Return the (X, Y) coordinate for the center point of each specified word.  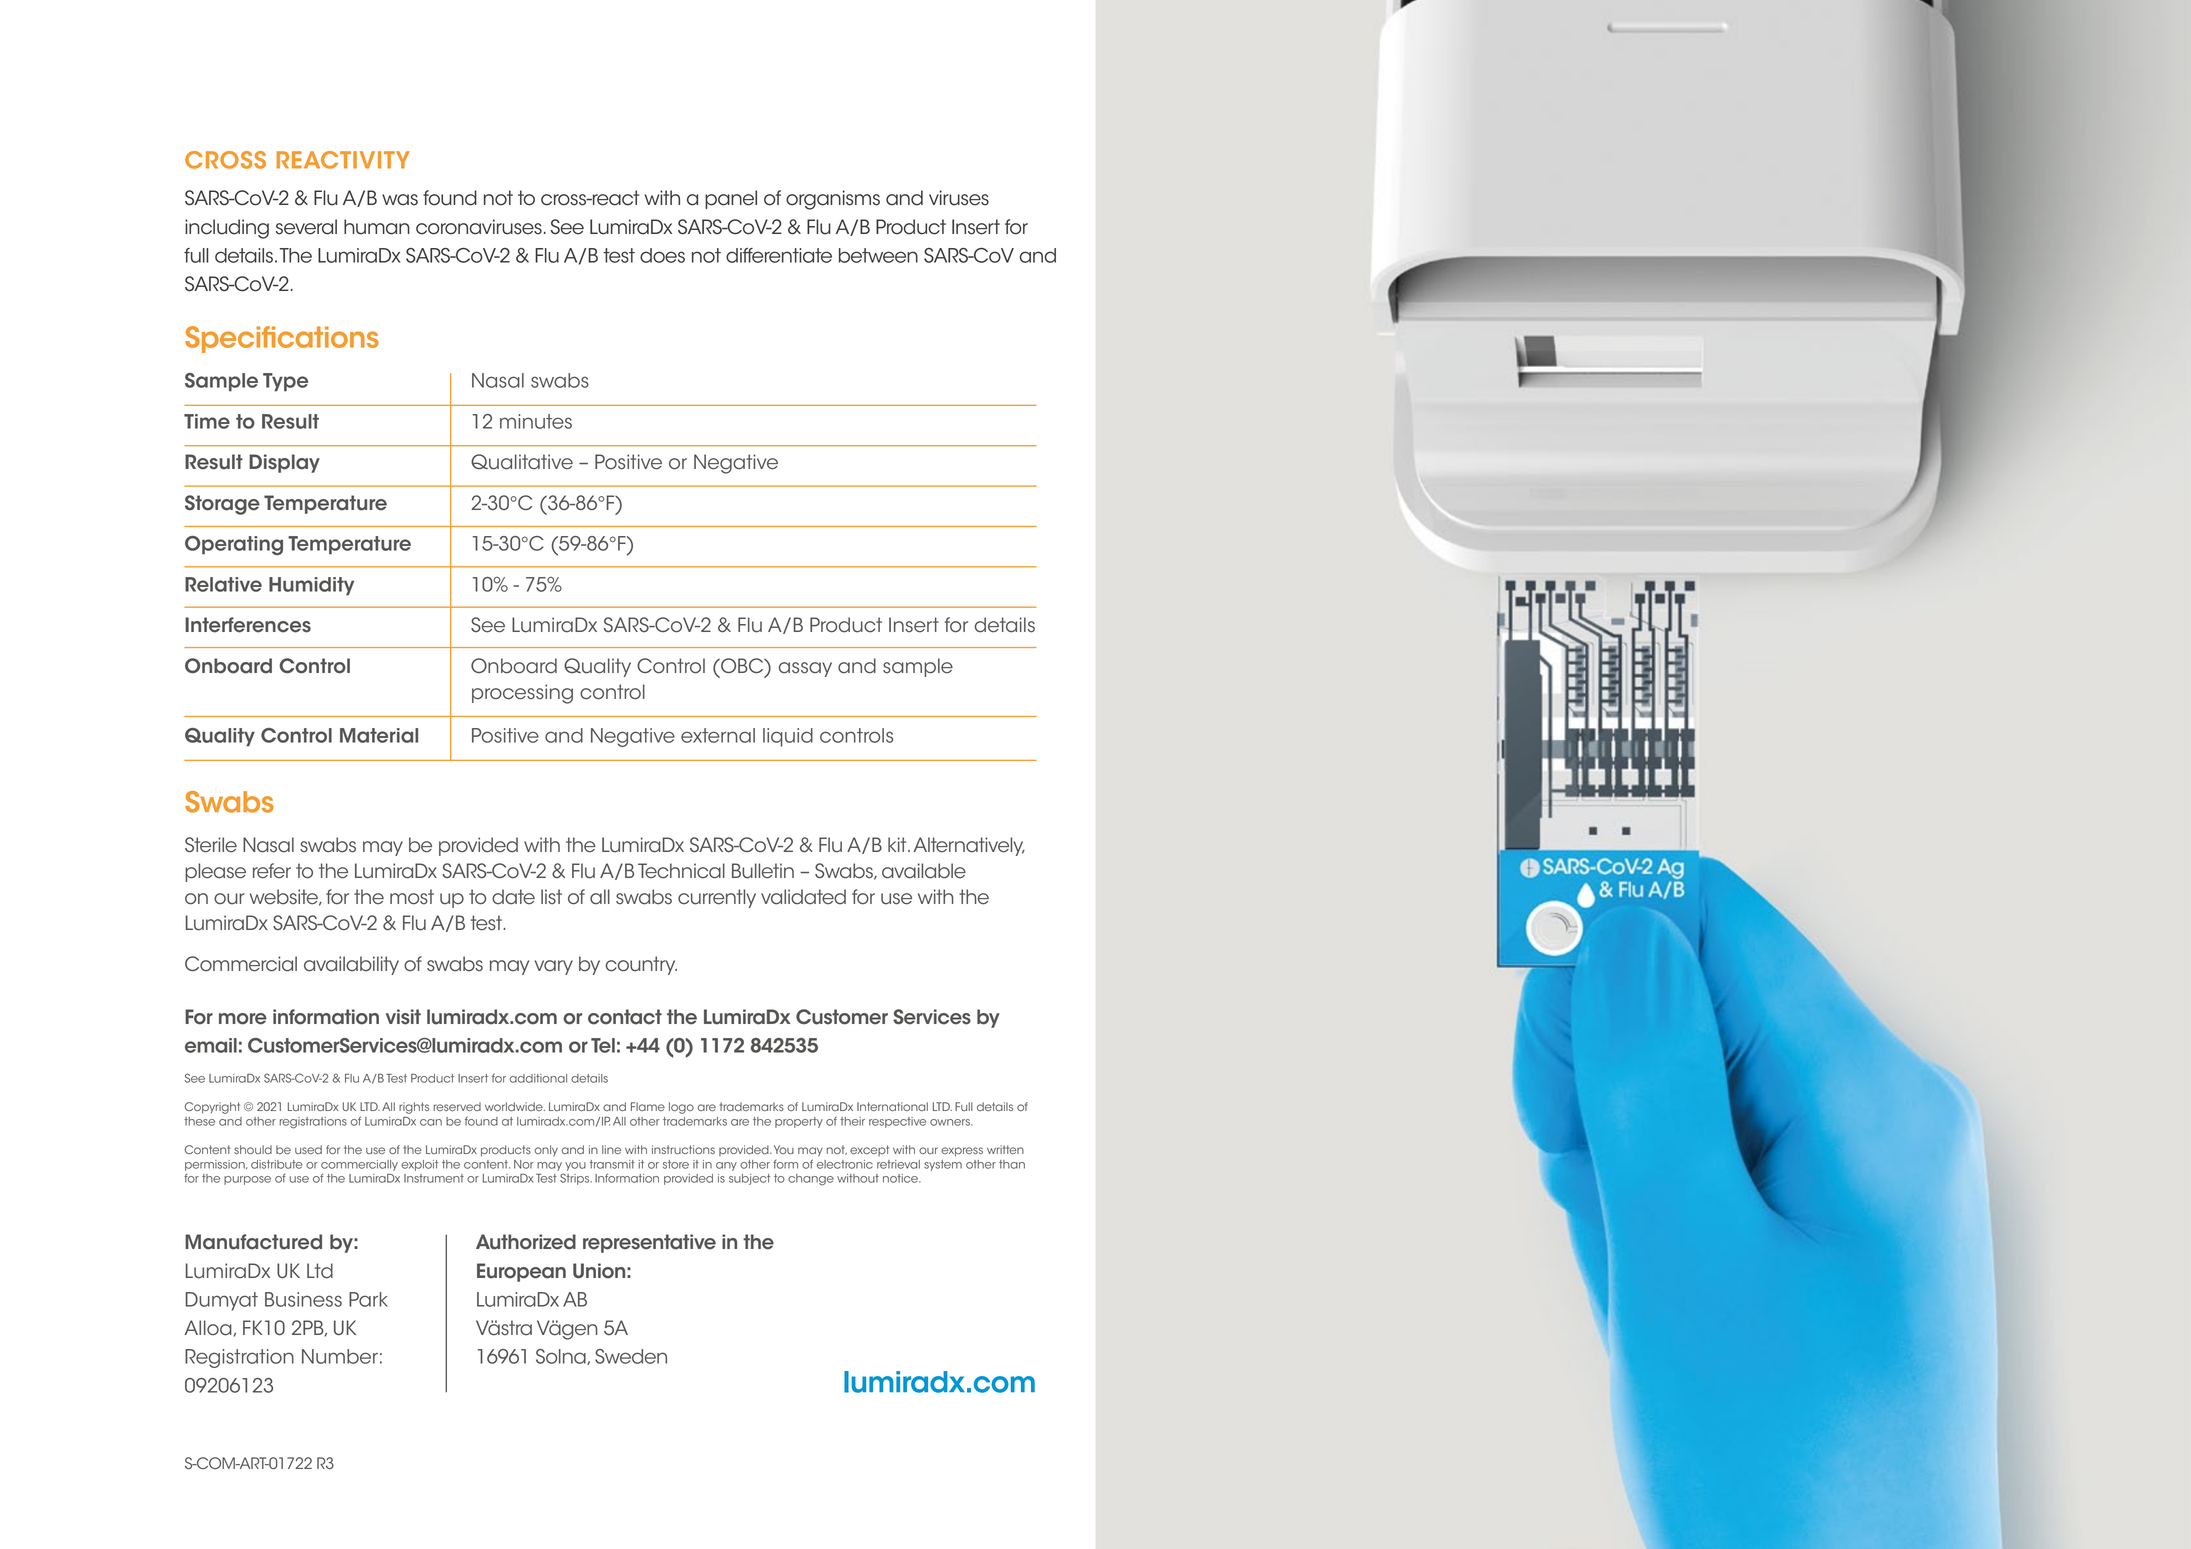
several (306, 227)
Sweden (631, 1356)
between (878, 255)
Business (303, 1299)
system (943, 1165)
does (662, 255)
